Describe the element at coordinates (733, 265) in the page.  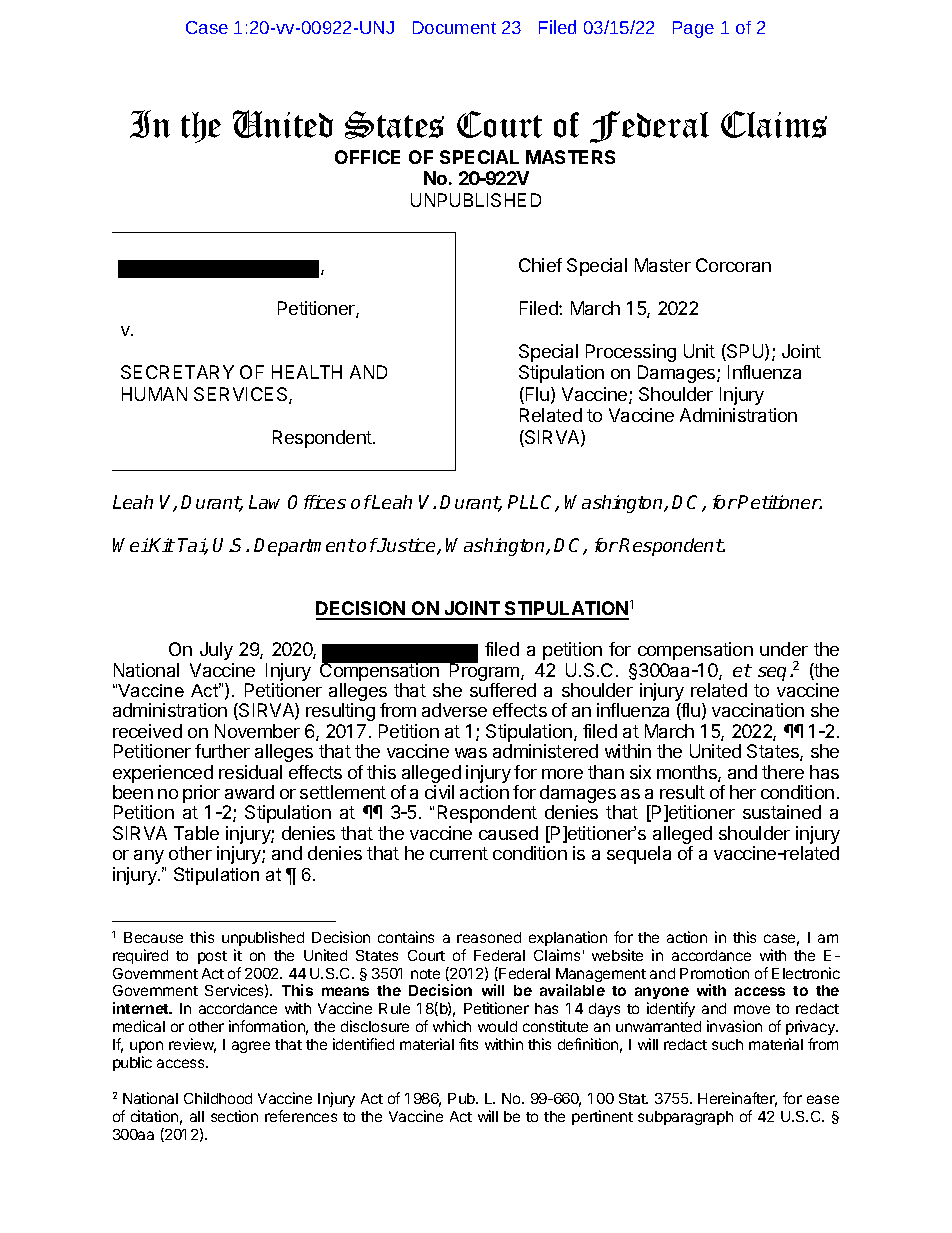
I see `Corcoran` at that location.
